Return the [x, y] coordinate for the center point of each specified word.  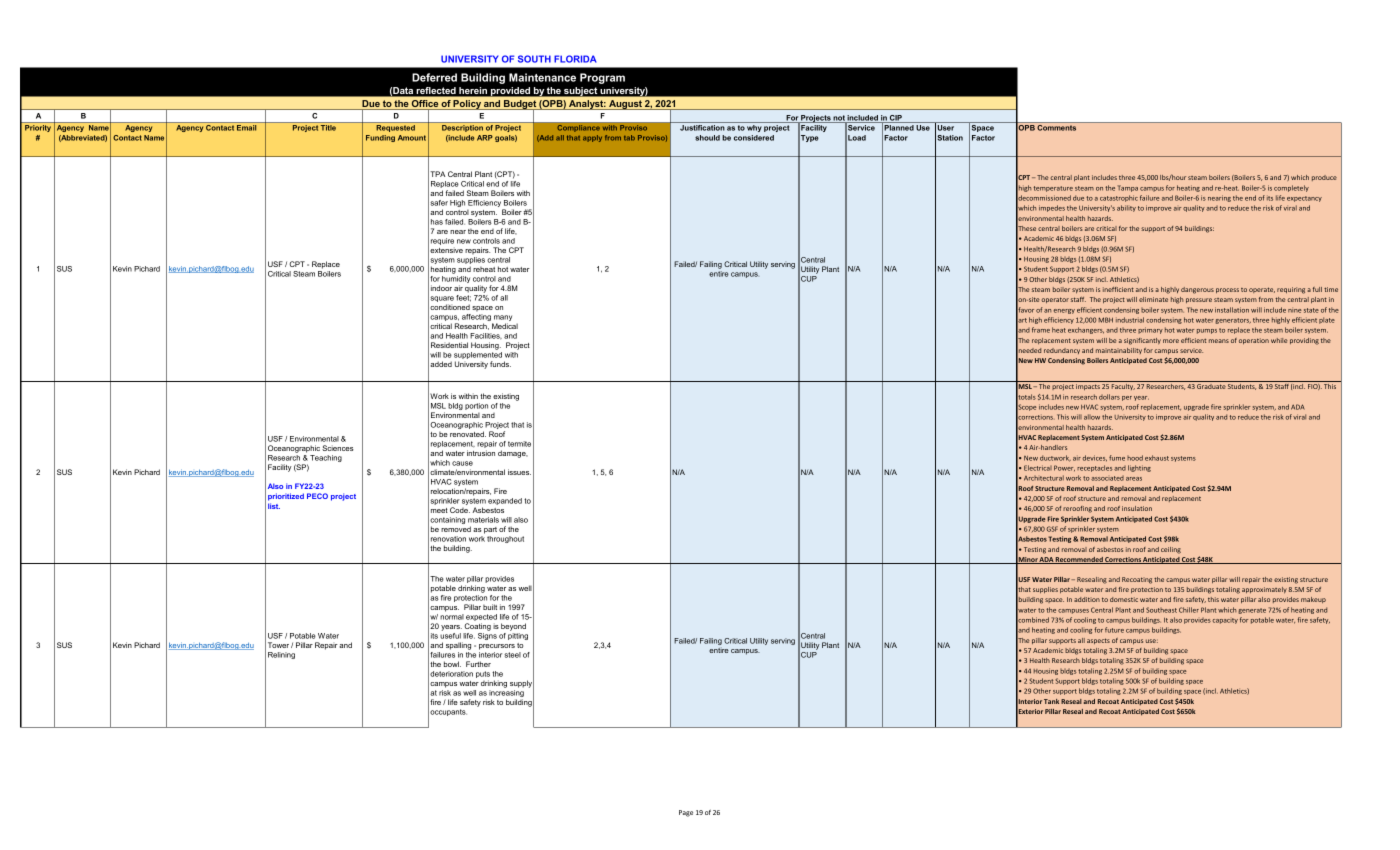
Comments [1056, 128]
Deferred [434, 77]
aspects [1098, 641]
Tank [1051, 701]
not [839, 119]
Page [686, 813]
